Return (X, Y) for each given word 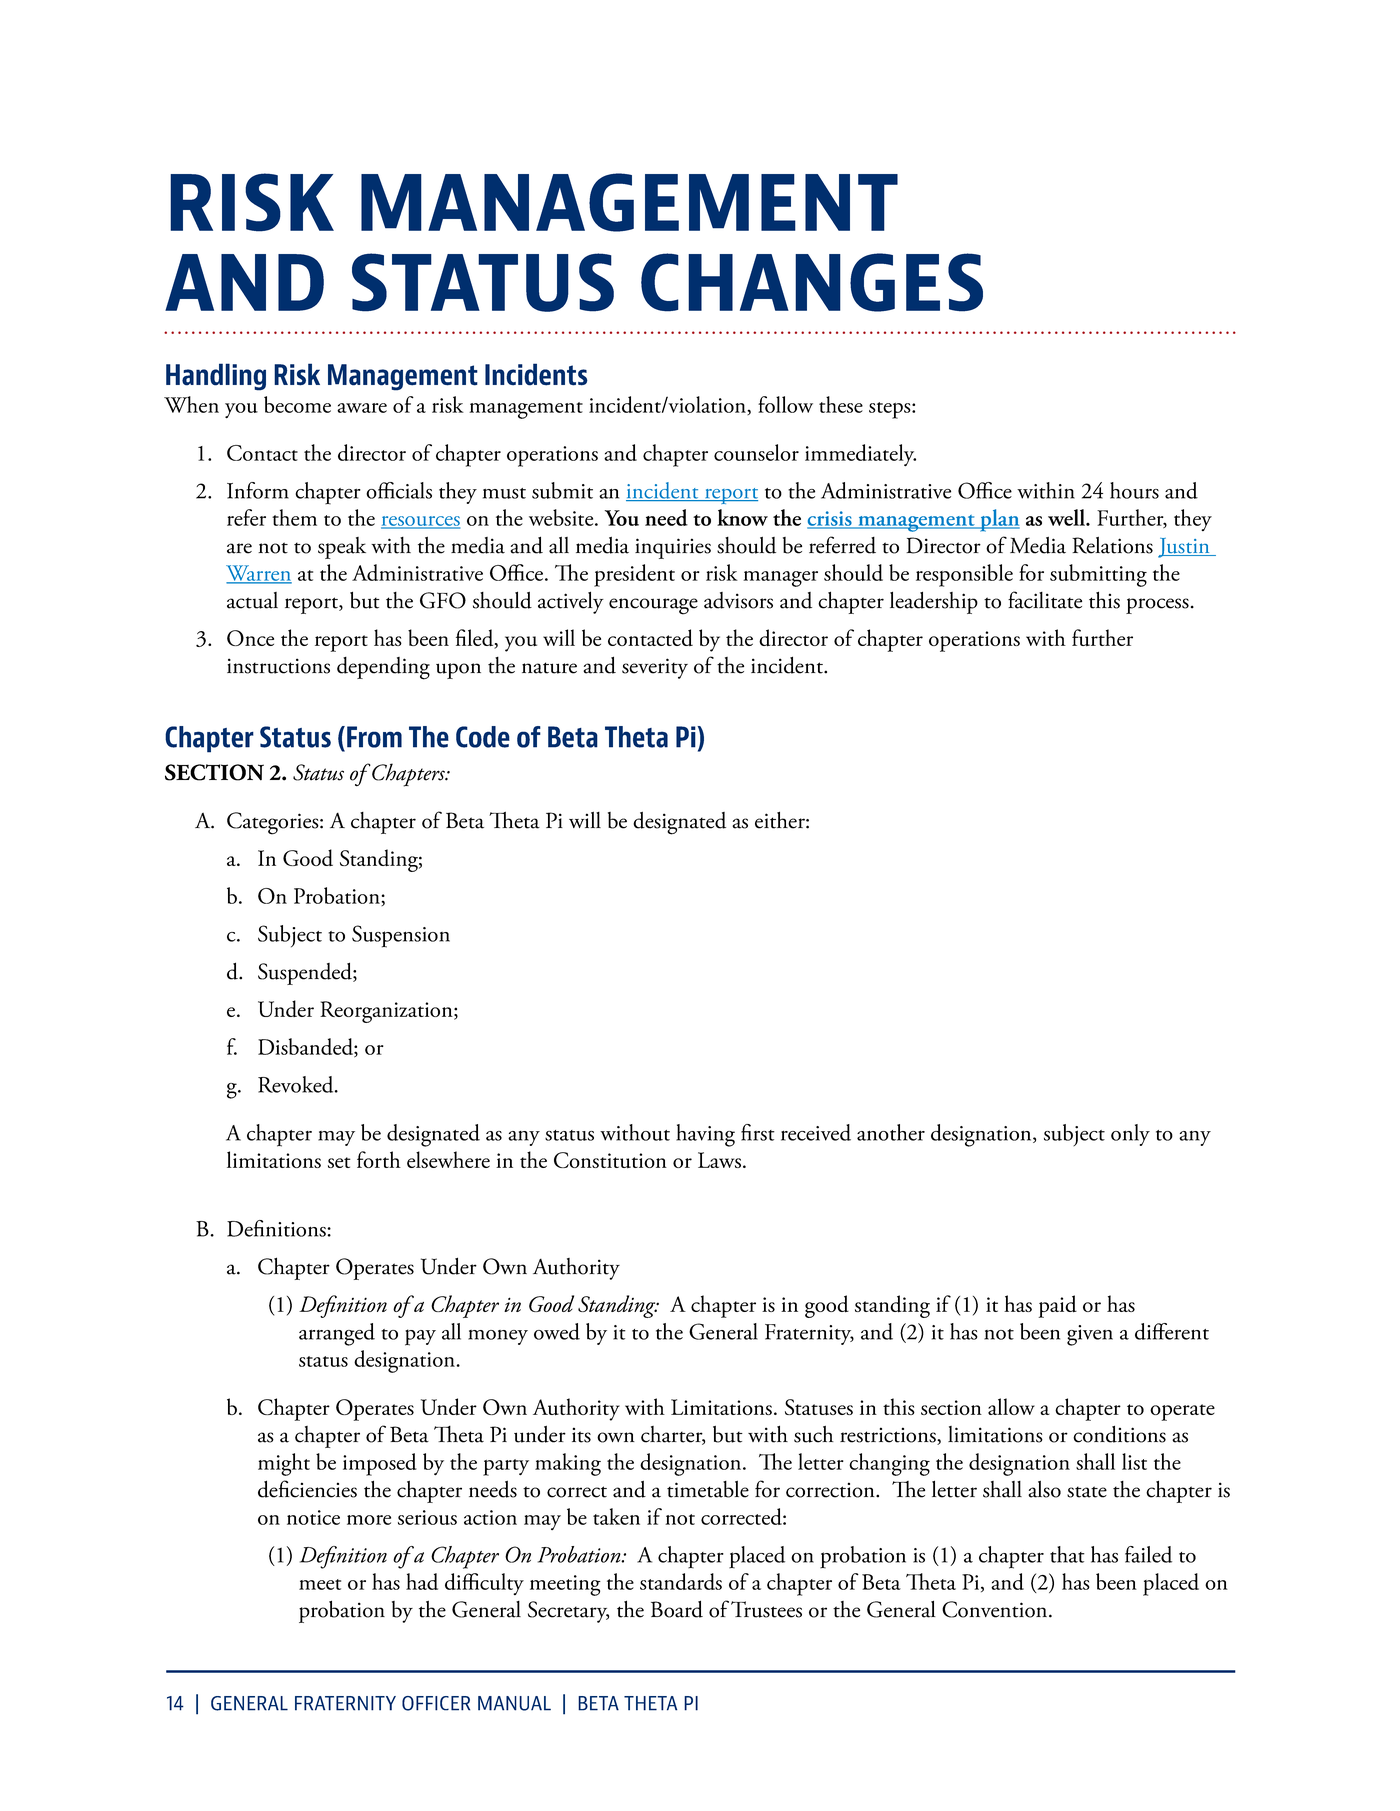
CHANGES (812, 282)
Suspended (306, 973)
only (1130, 1135)
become (297, 404)
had (422, 1581)
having (705, 1135)
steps (891, 410)
